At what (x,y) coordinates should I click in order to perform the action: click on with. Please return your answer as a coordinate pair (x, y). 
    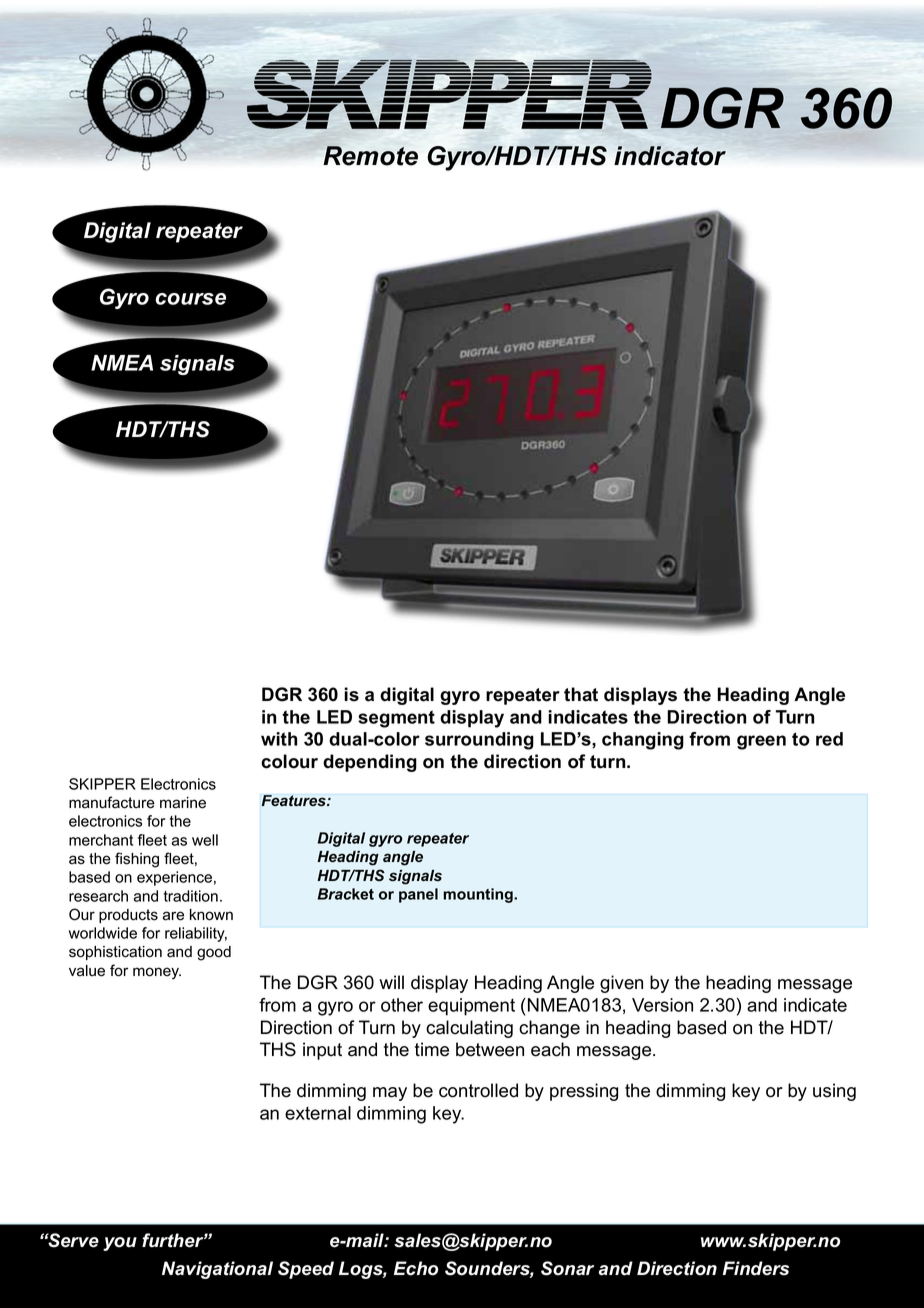
    Looking at the image, I should click on (279, 739).
